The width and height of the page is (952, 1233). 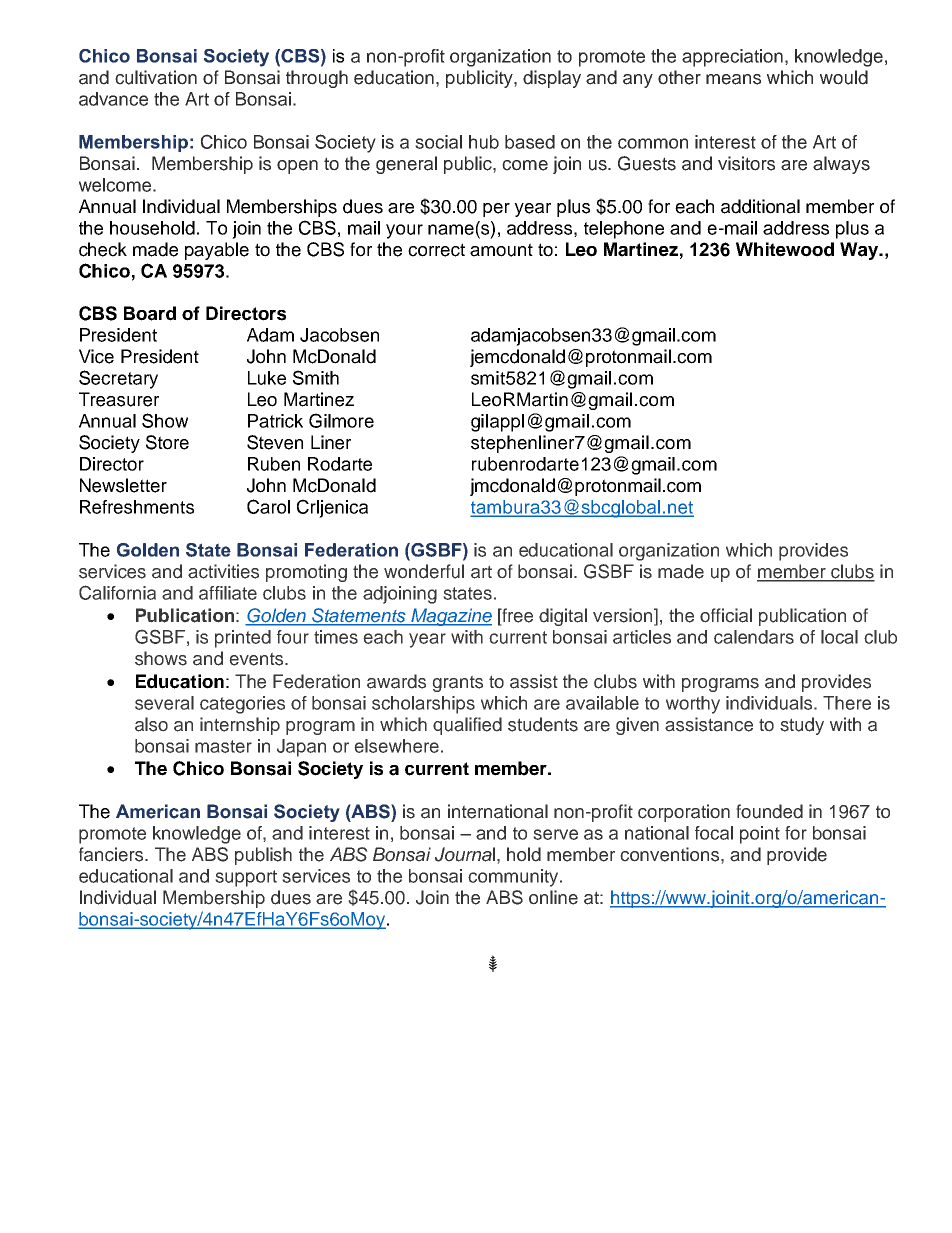 What do you see at coordinates (228, 593) in the page?
I see `affiliate` at bounding box center [228, 593].
